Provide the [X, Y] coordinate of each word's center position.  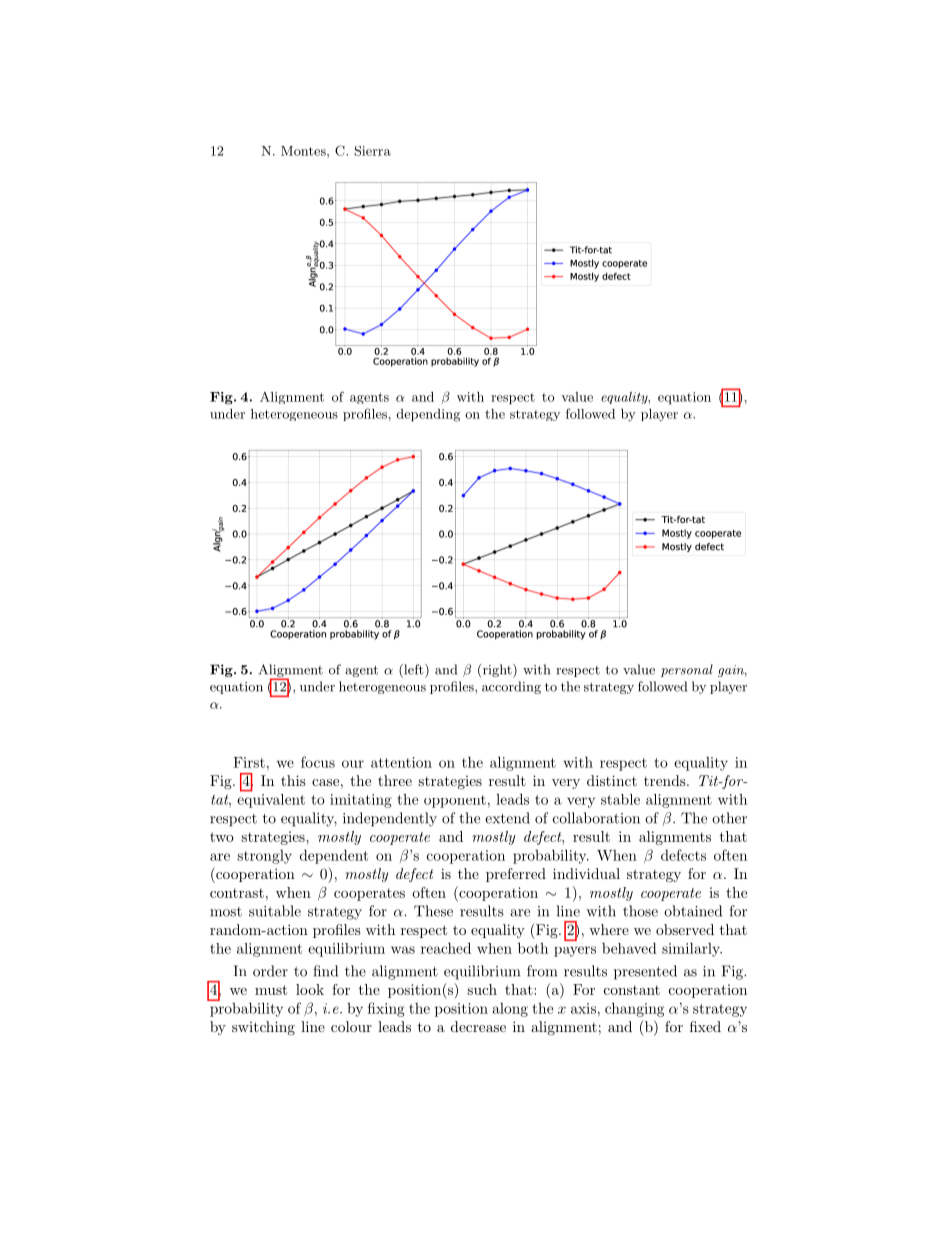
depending [428, 415]
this [293, 780]
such [482, 989]
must [271, 990]
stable [620, 799]
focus [318, 762]
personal [687, 670]
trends [665, 780]
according [511, 687]
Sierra [372, 151]
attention [401, 762]
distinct [612, 780]
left [414, 670]
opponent [455, 801]
